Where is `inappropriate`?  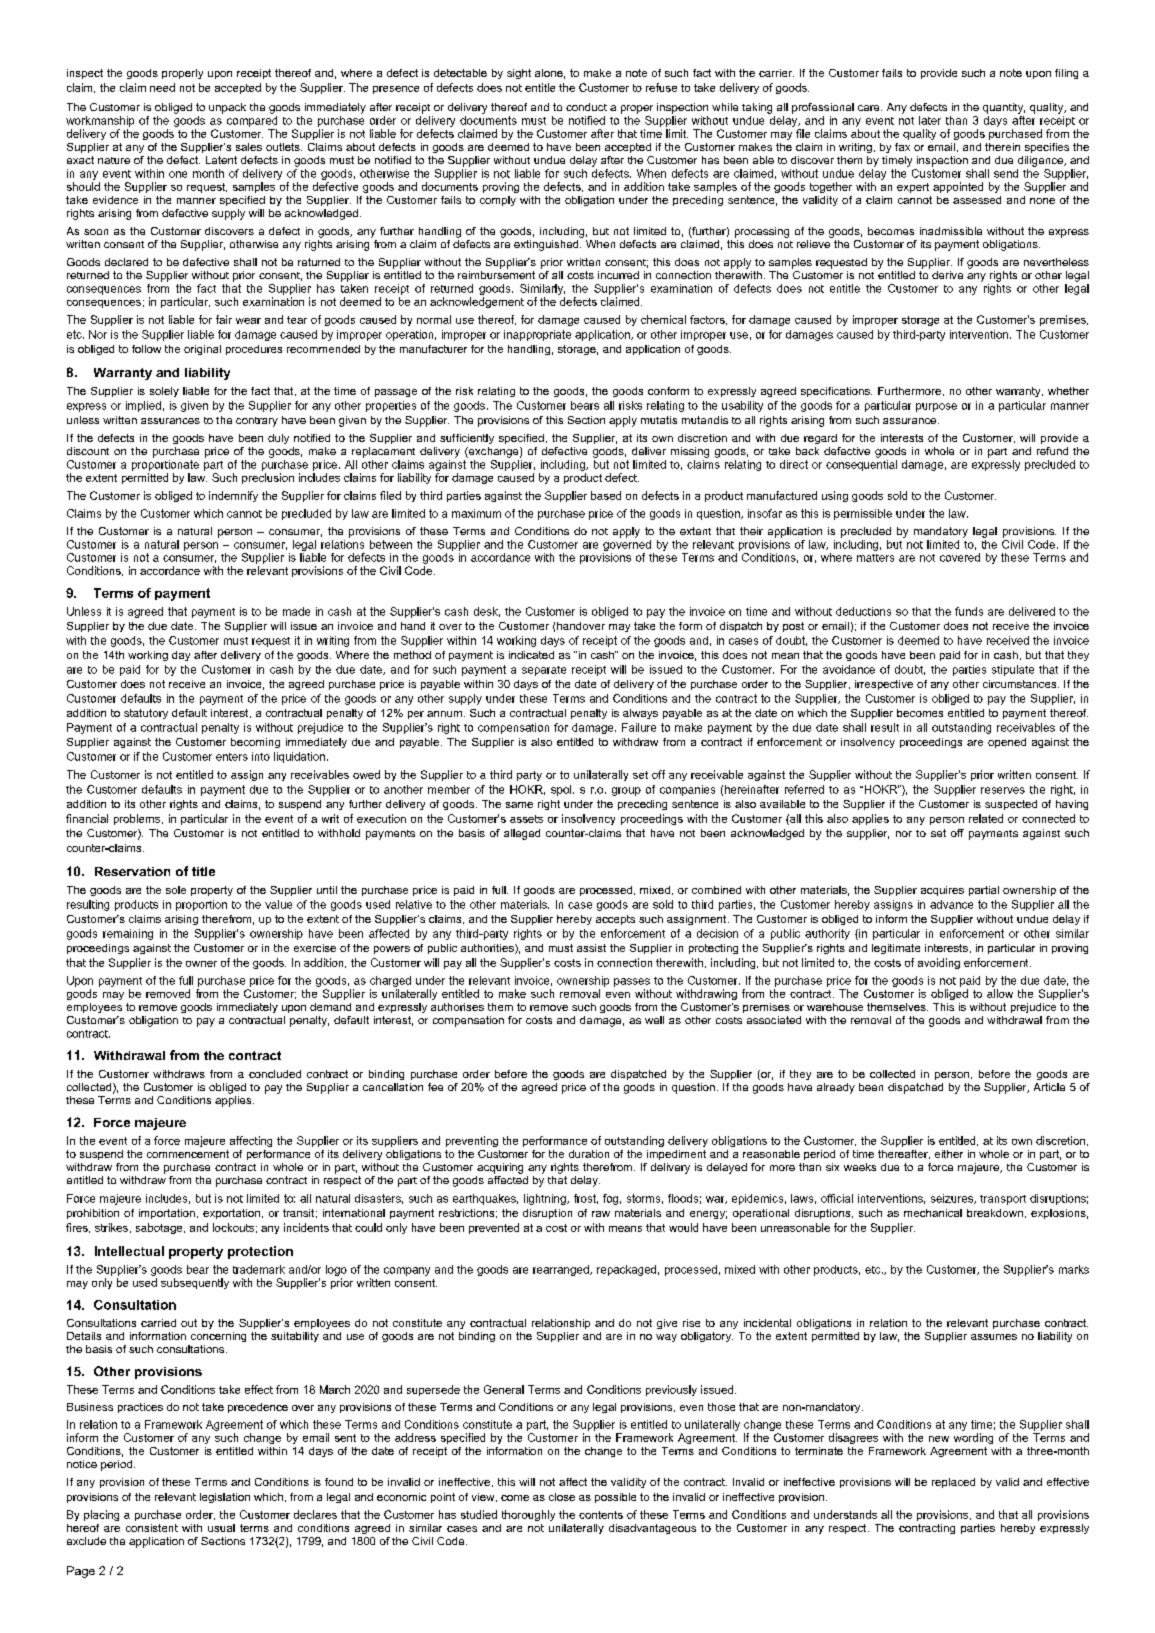
inappropriate is located at coordinates (537, 335).
